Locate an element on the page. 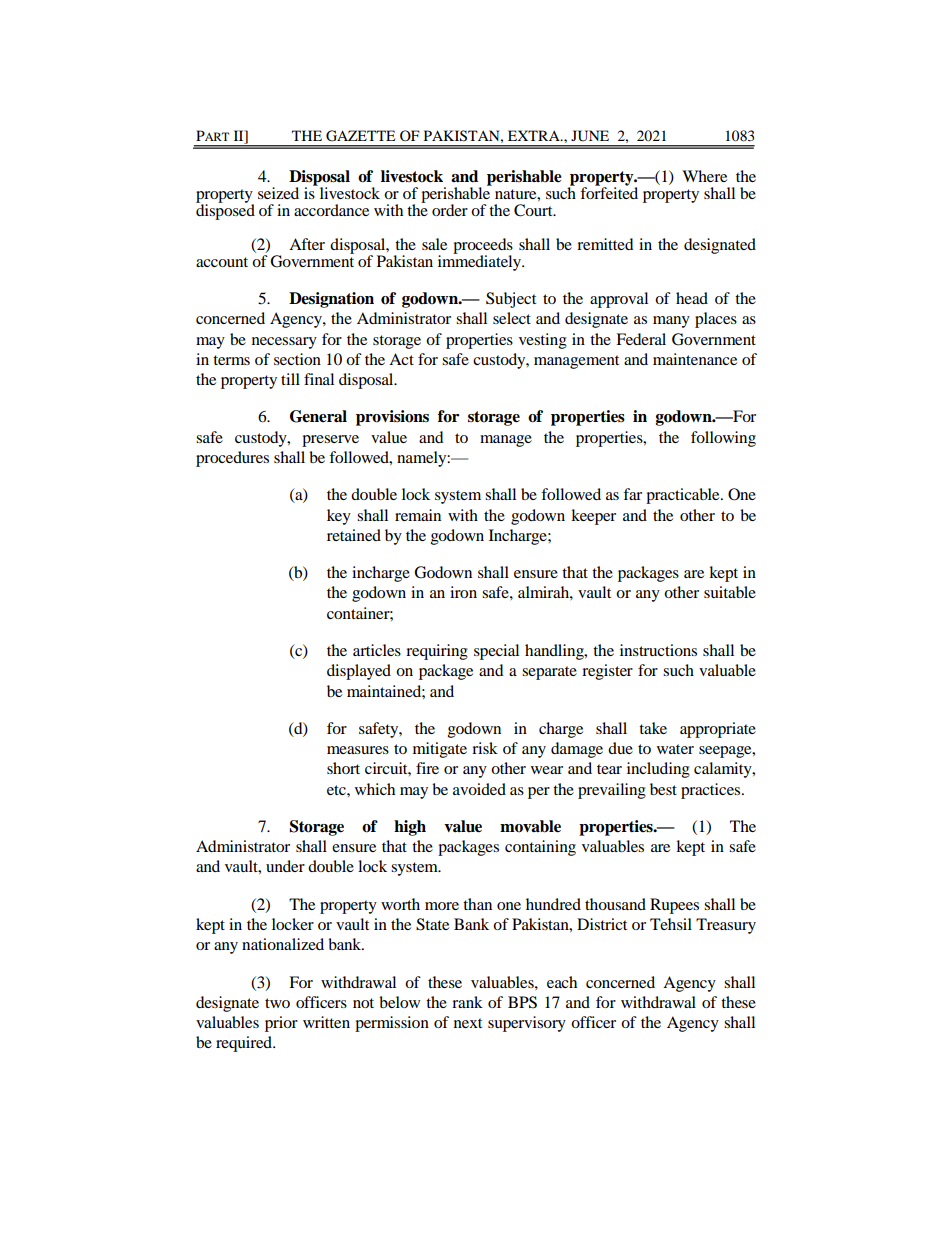 This document has height=1233, width=952. suitable is located at coordinates (730, 592).
